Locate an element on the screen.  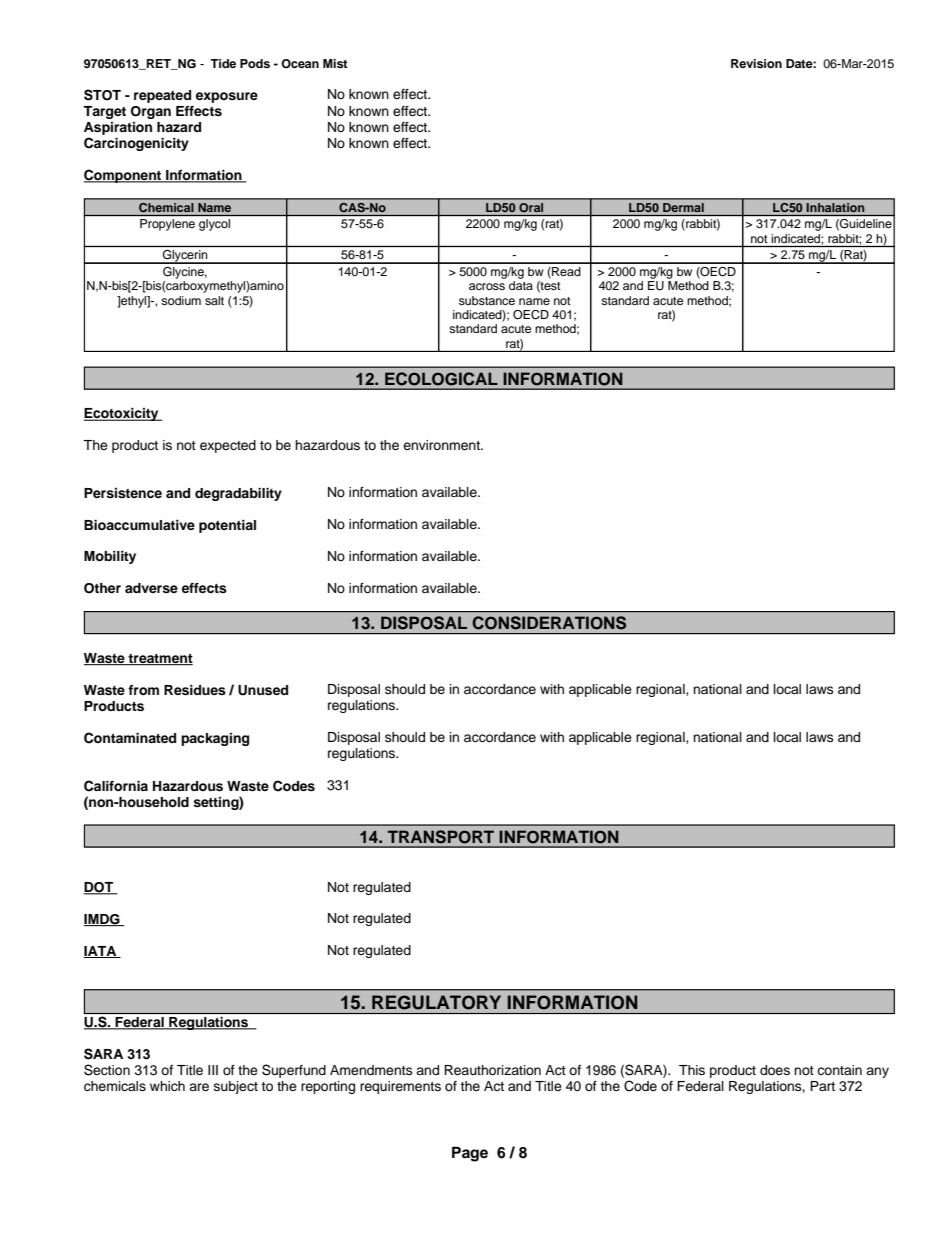
Revision is located at coordinates (756, 63).
